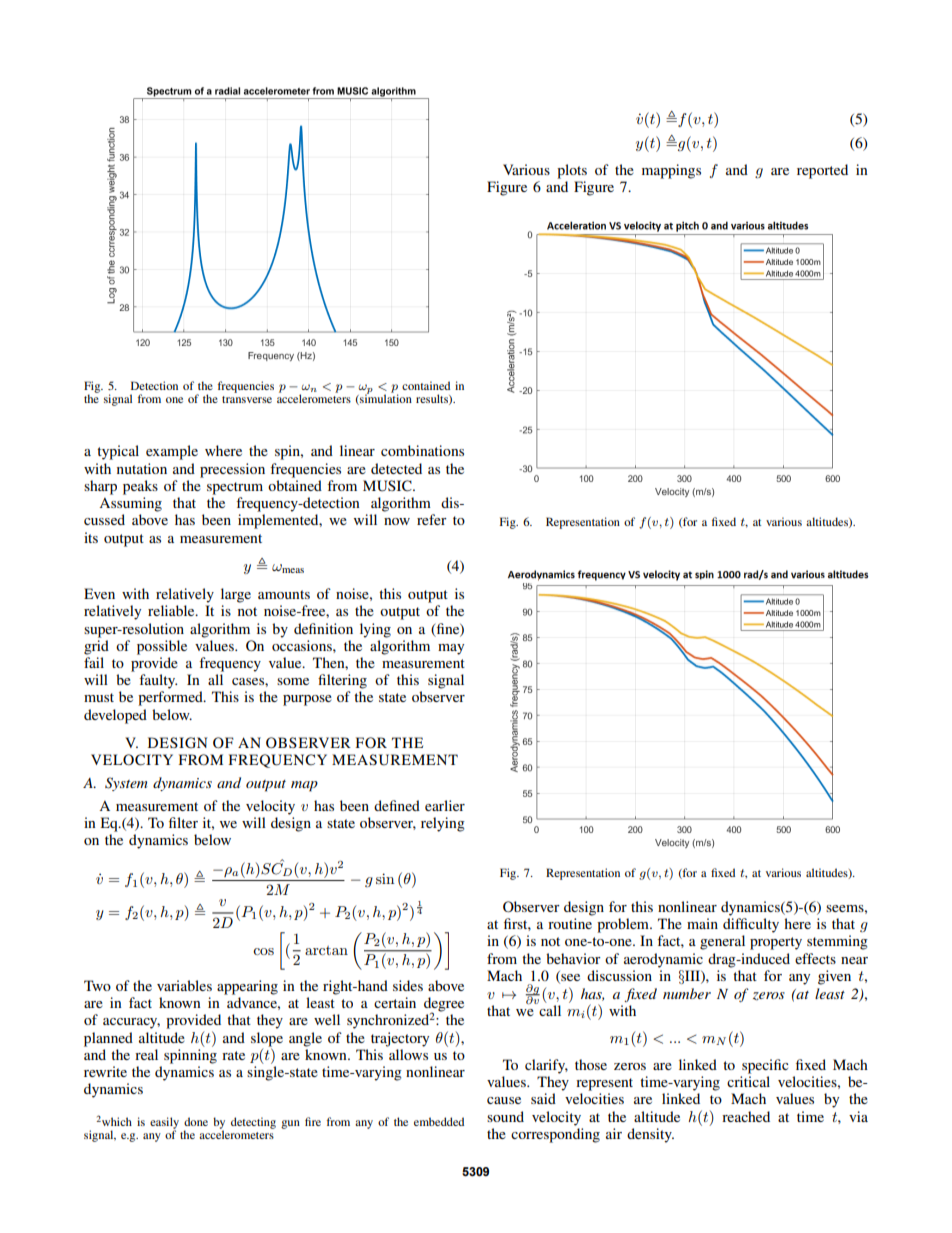 The height and width of the screenshot is (1233, 952). What do you see at coordinates (422, 450) in the screenshot?
I see `combinations` at bounding box center [422, 450].
